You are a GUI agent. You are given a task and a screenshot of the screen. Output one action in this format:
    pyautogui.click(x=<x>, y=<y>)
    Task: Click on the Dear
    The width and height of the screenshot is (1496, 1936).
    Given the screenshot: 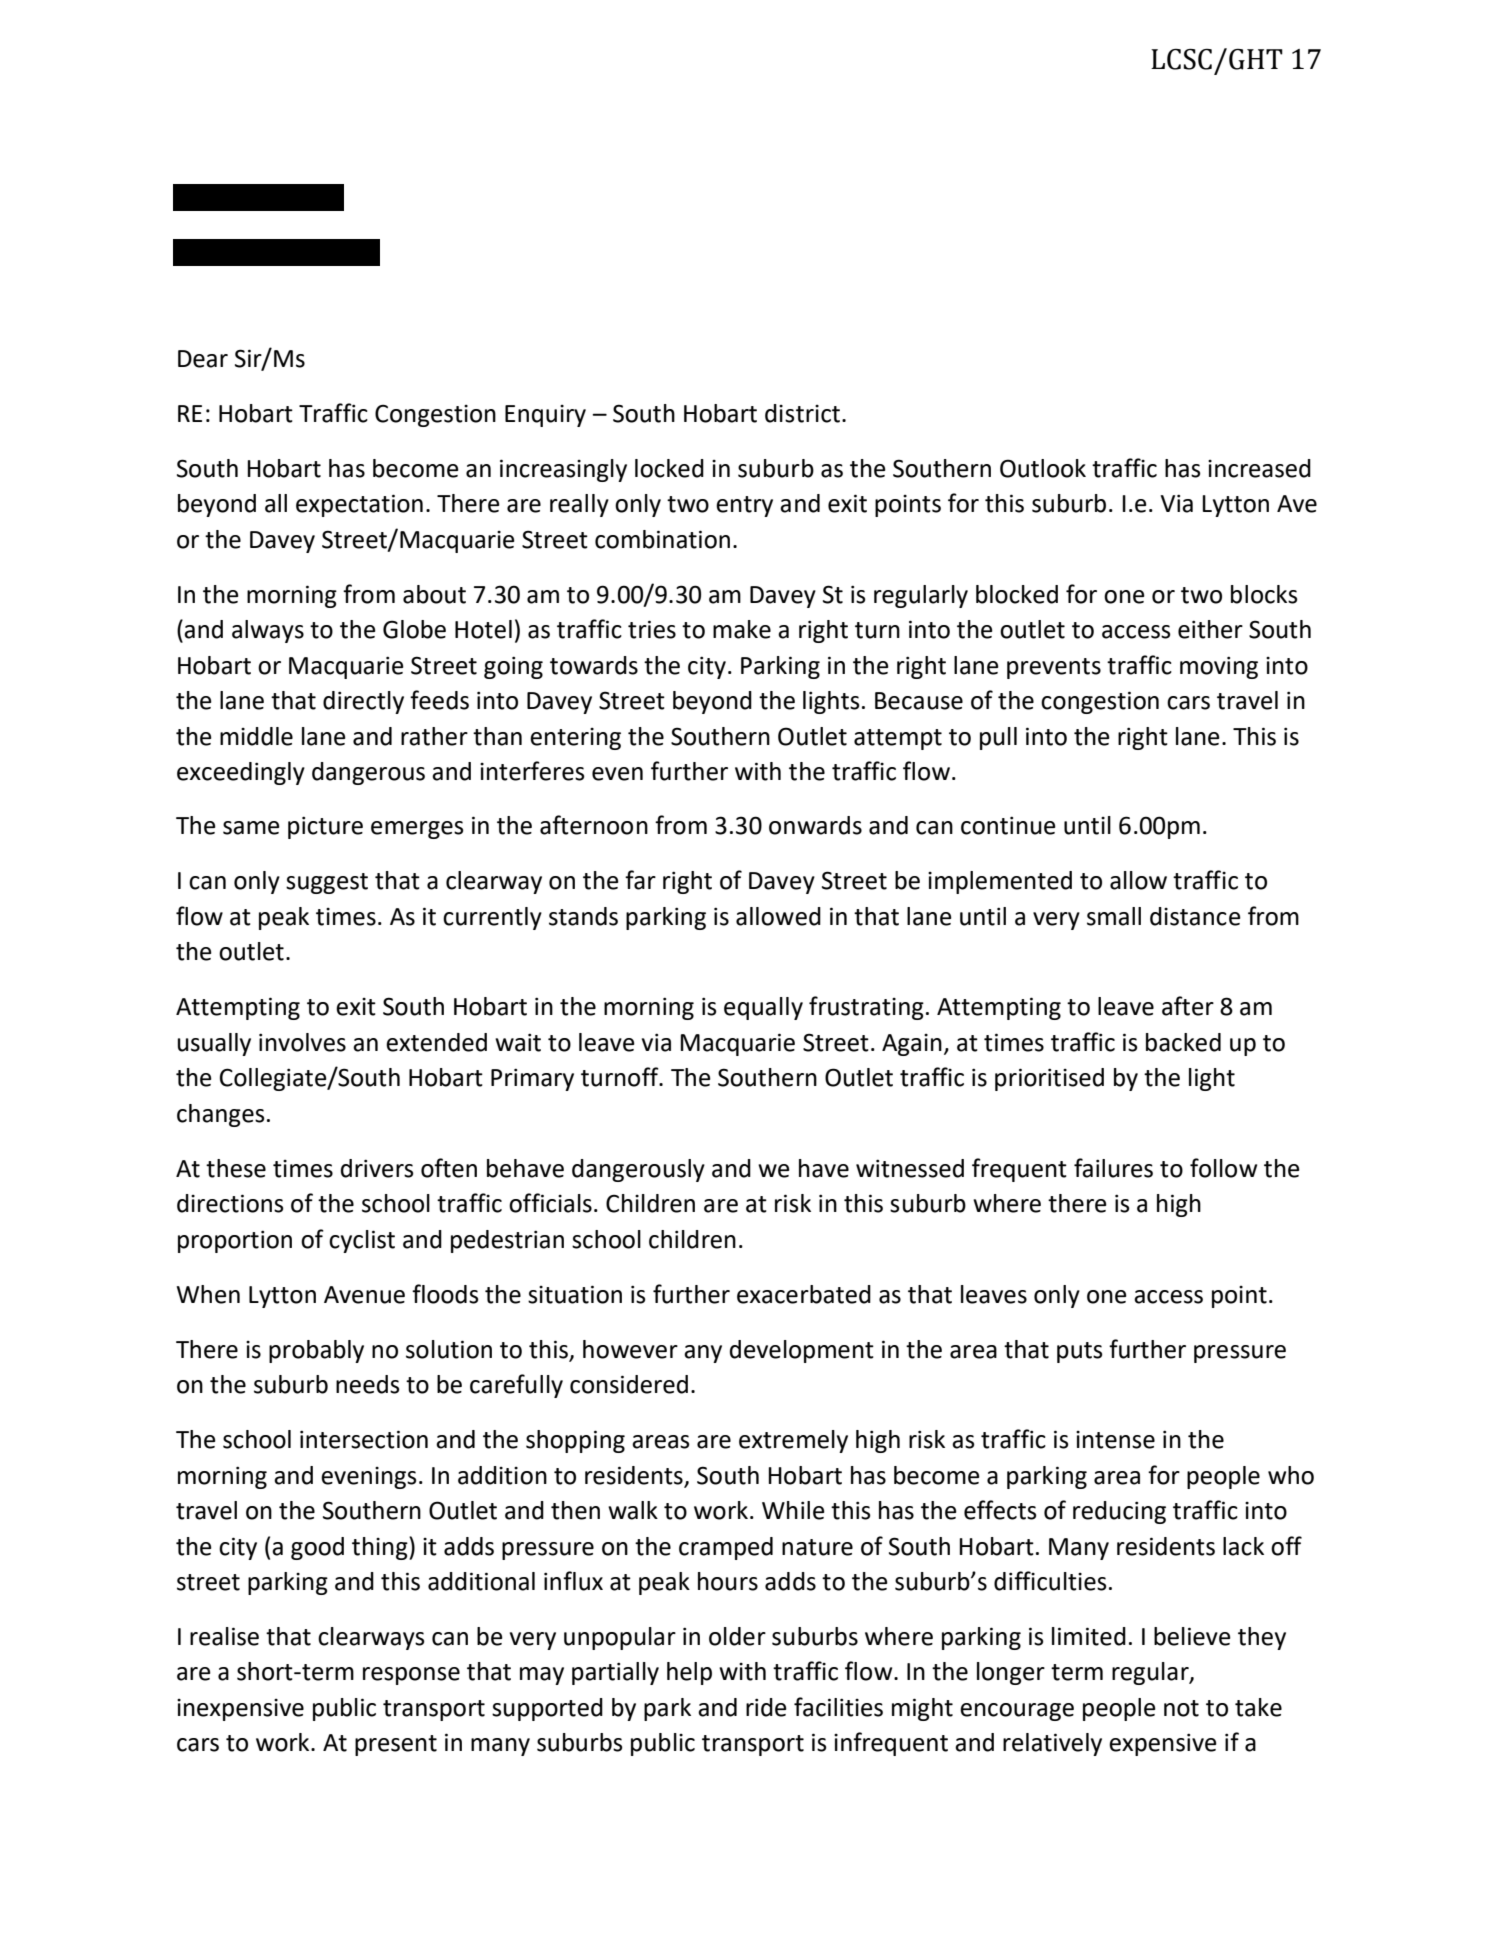 What is the action you would take?
    pyautogui.click(x=203, y=359)
